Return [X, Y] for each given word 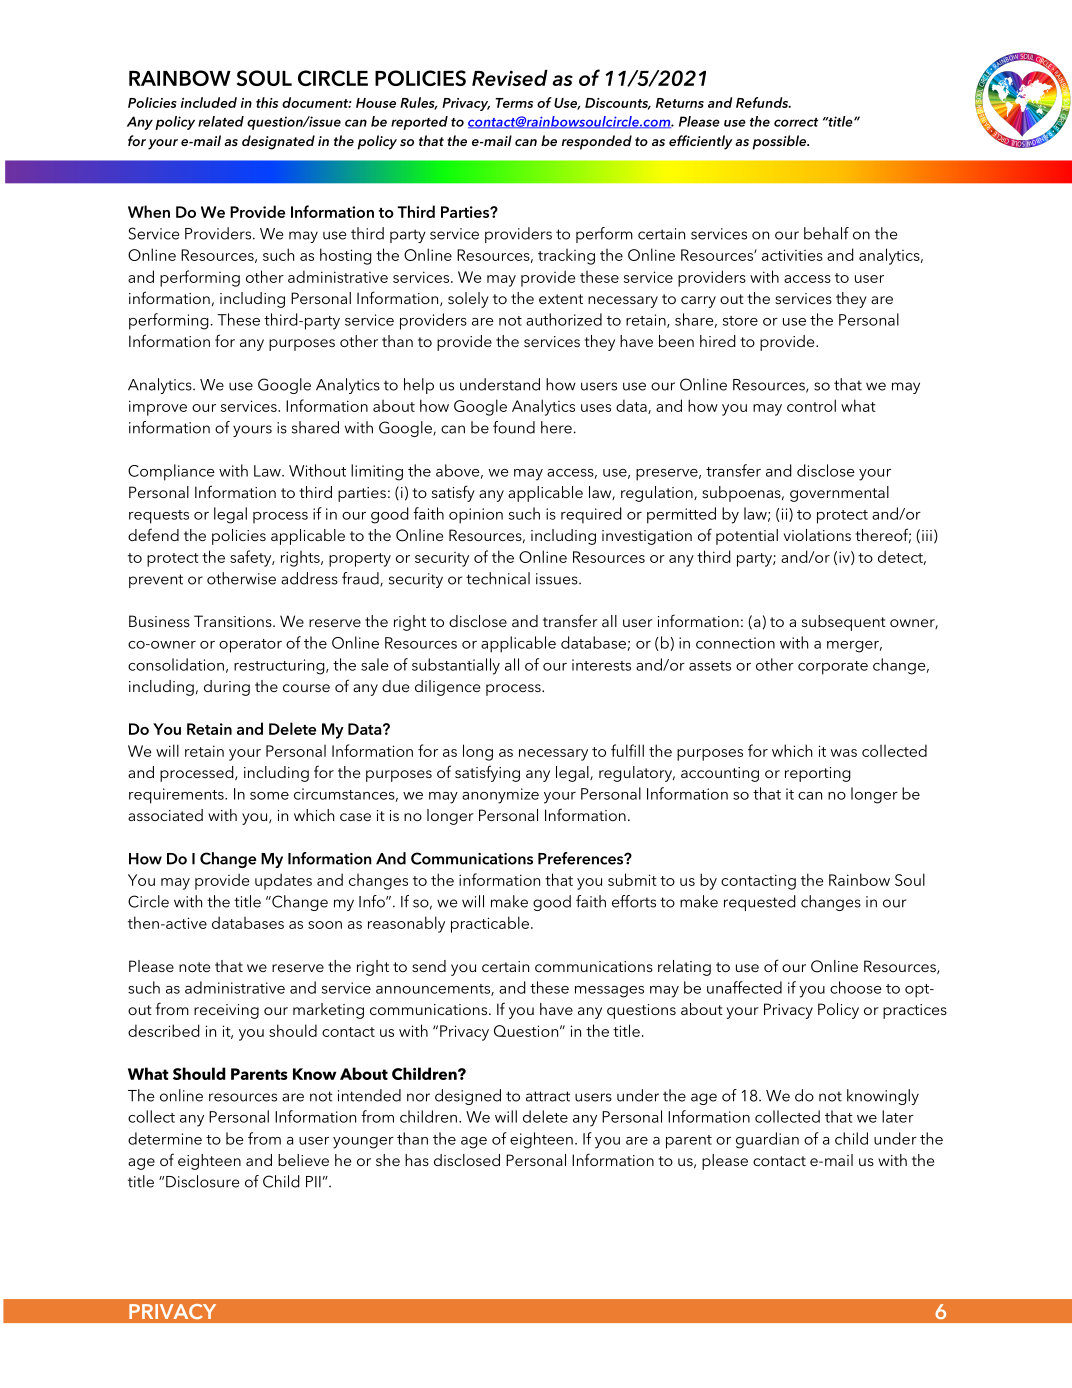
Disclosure [202, 1181]
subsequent [844, 623]
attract [548, 1096]
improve [158, 408]
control [811, 405]
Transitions [234, 621]
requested [760, 903]
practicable [490, 924]
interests [601, 665]
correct [796, 122]
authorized [564, 319]
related [221, 121]
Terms [514, 103]
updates [283, 881]
